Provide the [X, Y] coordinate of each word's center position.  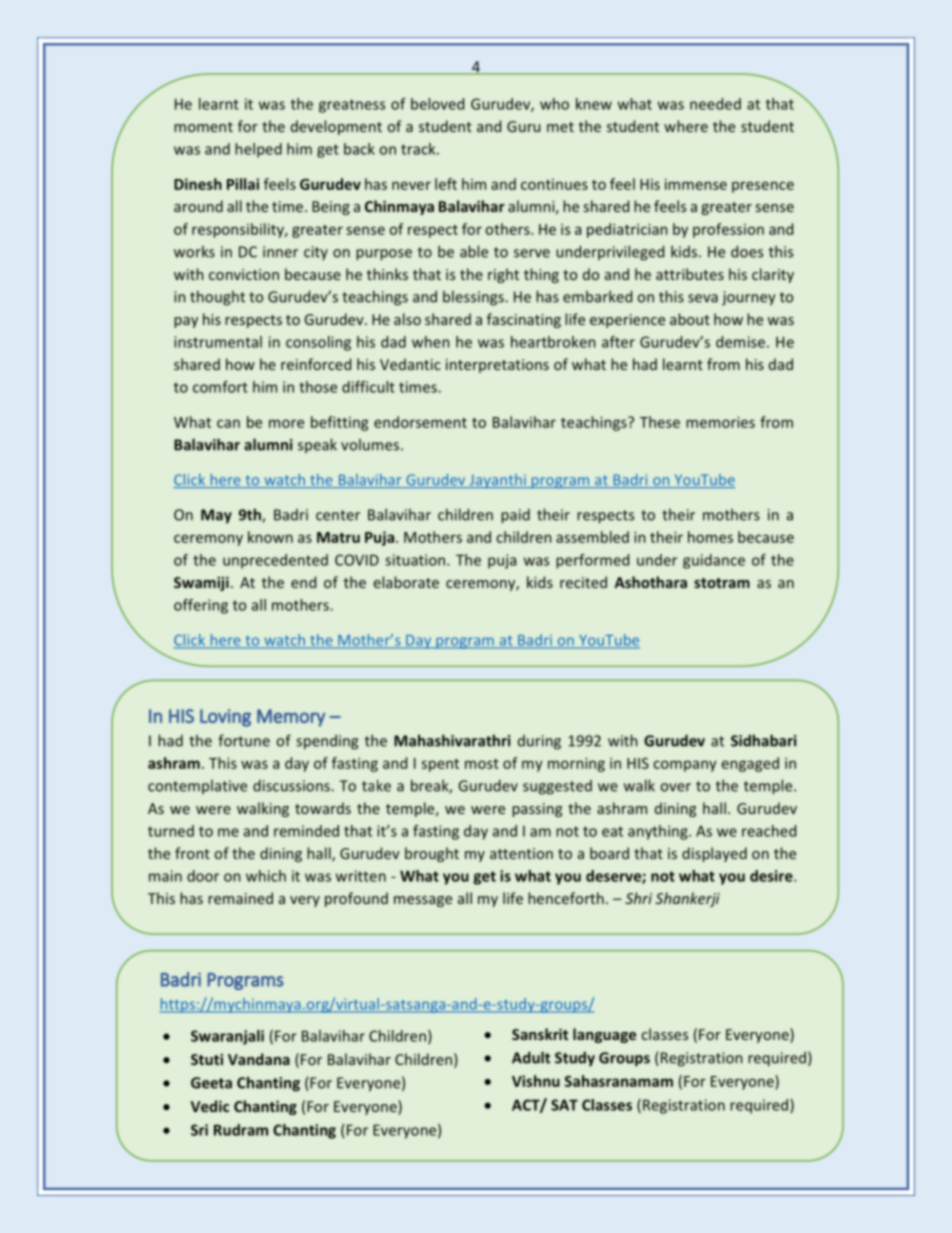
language [604, 1035]
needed [715, 104]
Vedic [210, 1106]
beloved [437, 104]
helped [258, 150]
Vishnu [536, 1081]
